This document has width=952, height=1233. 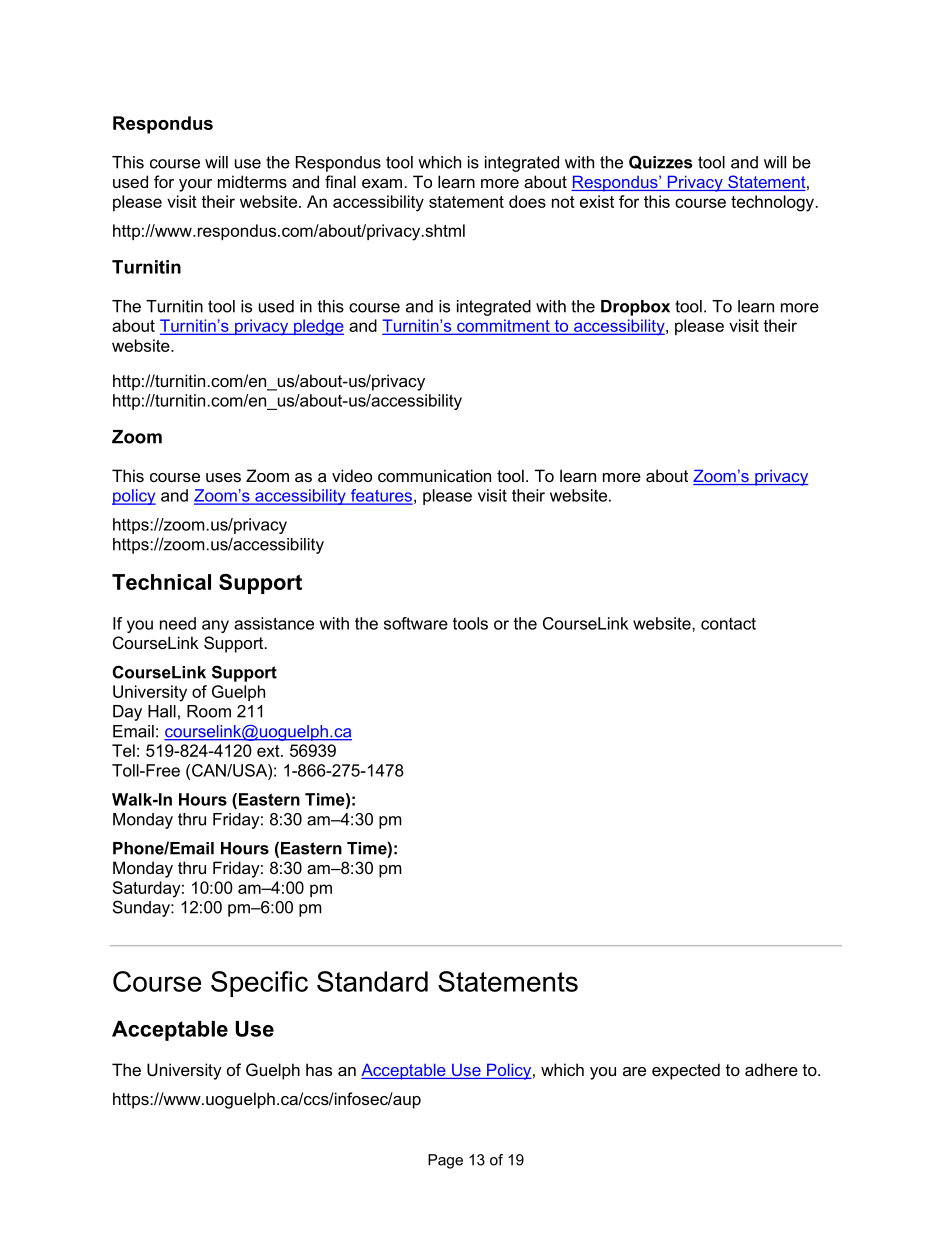 I want to click on Quizzes, so click(x=660, y=162).
